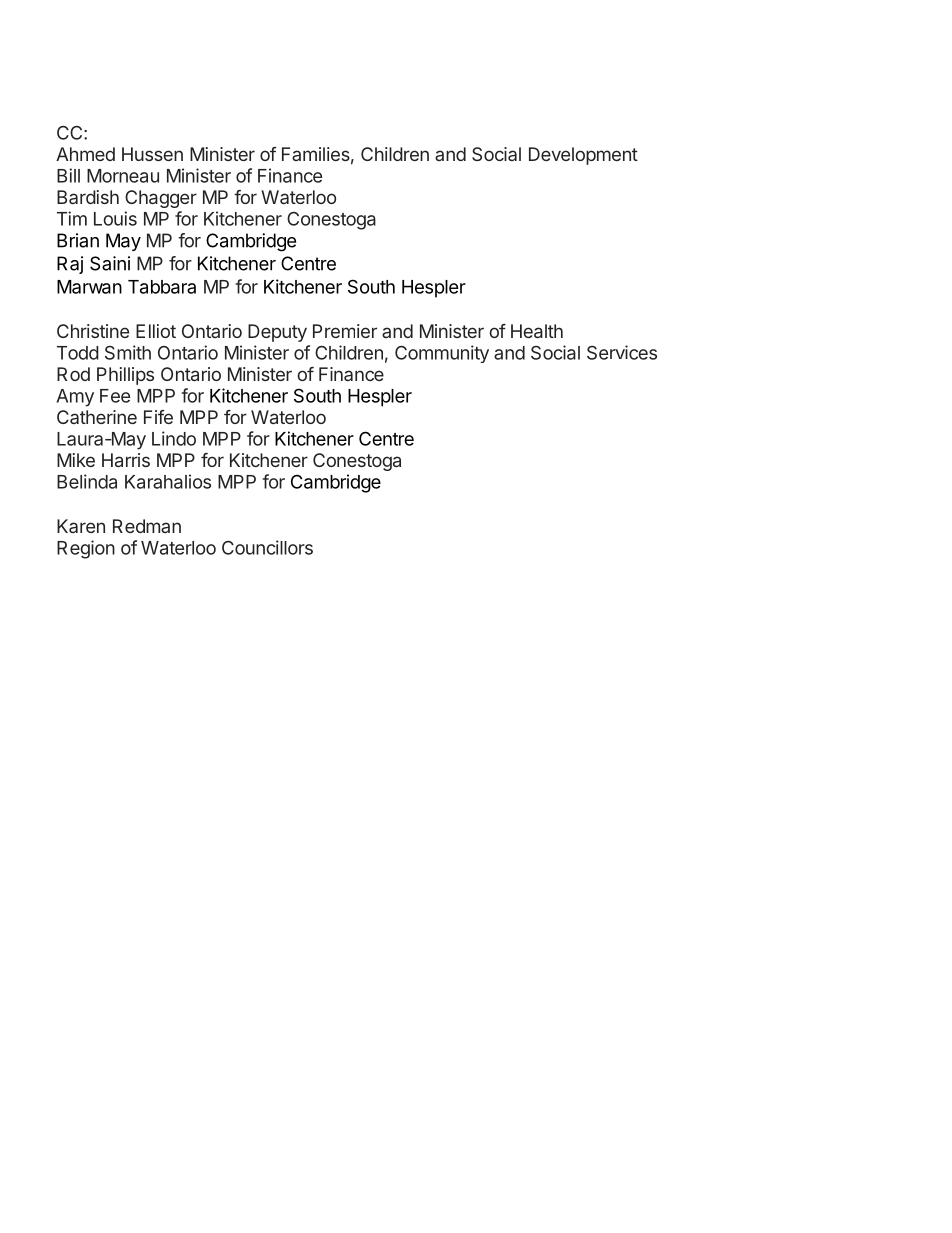 The height and width of the screenshot is (1233, 952). Describe the element at coordinates (622, 352) in the screenshot. I see `Services` at that location.
